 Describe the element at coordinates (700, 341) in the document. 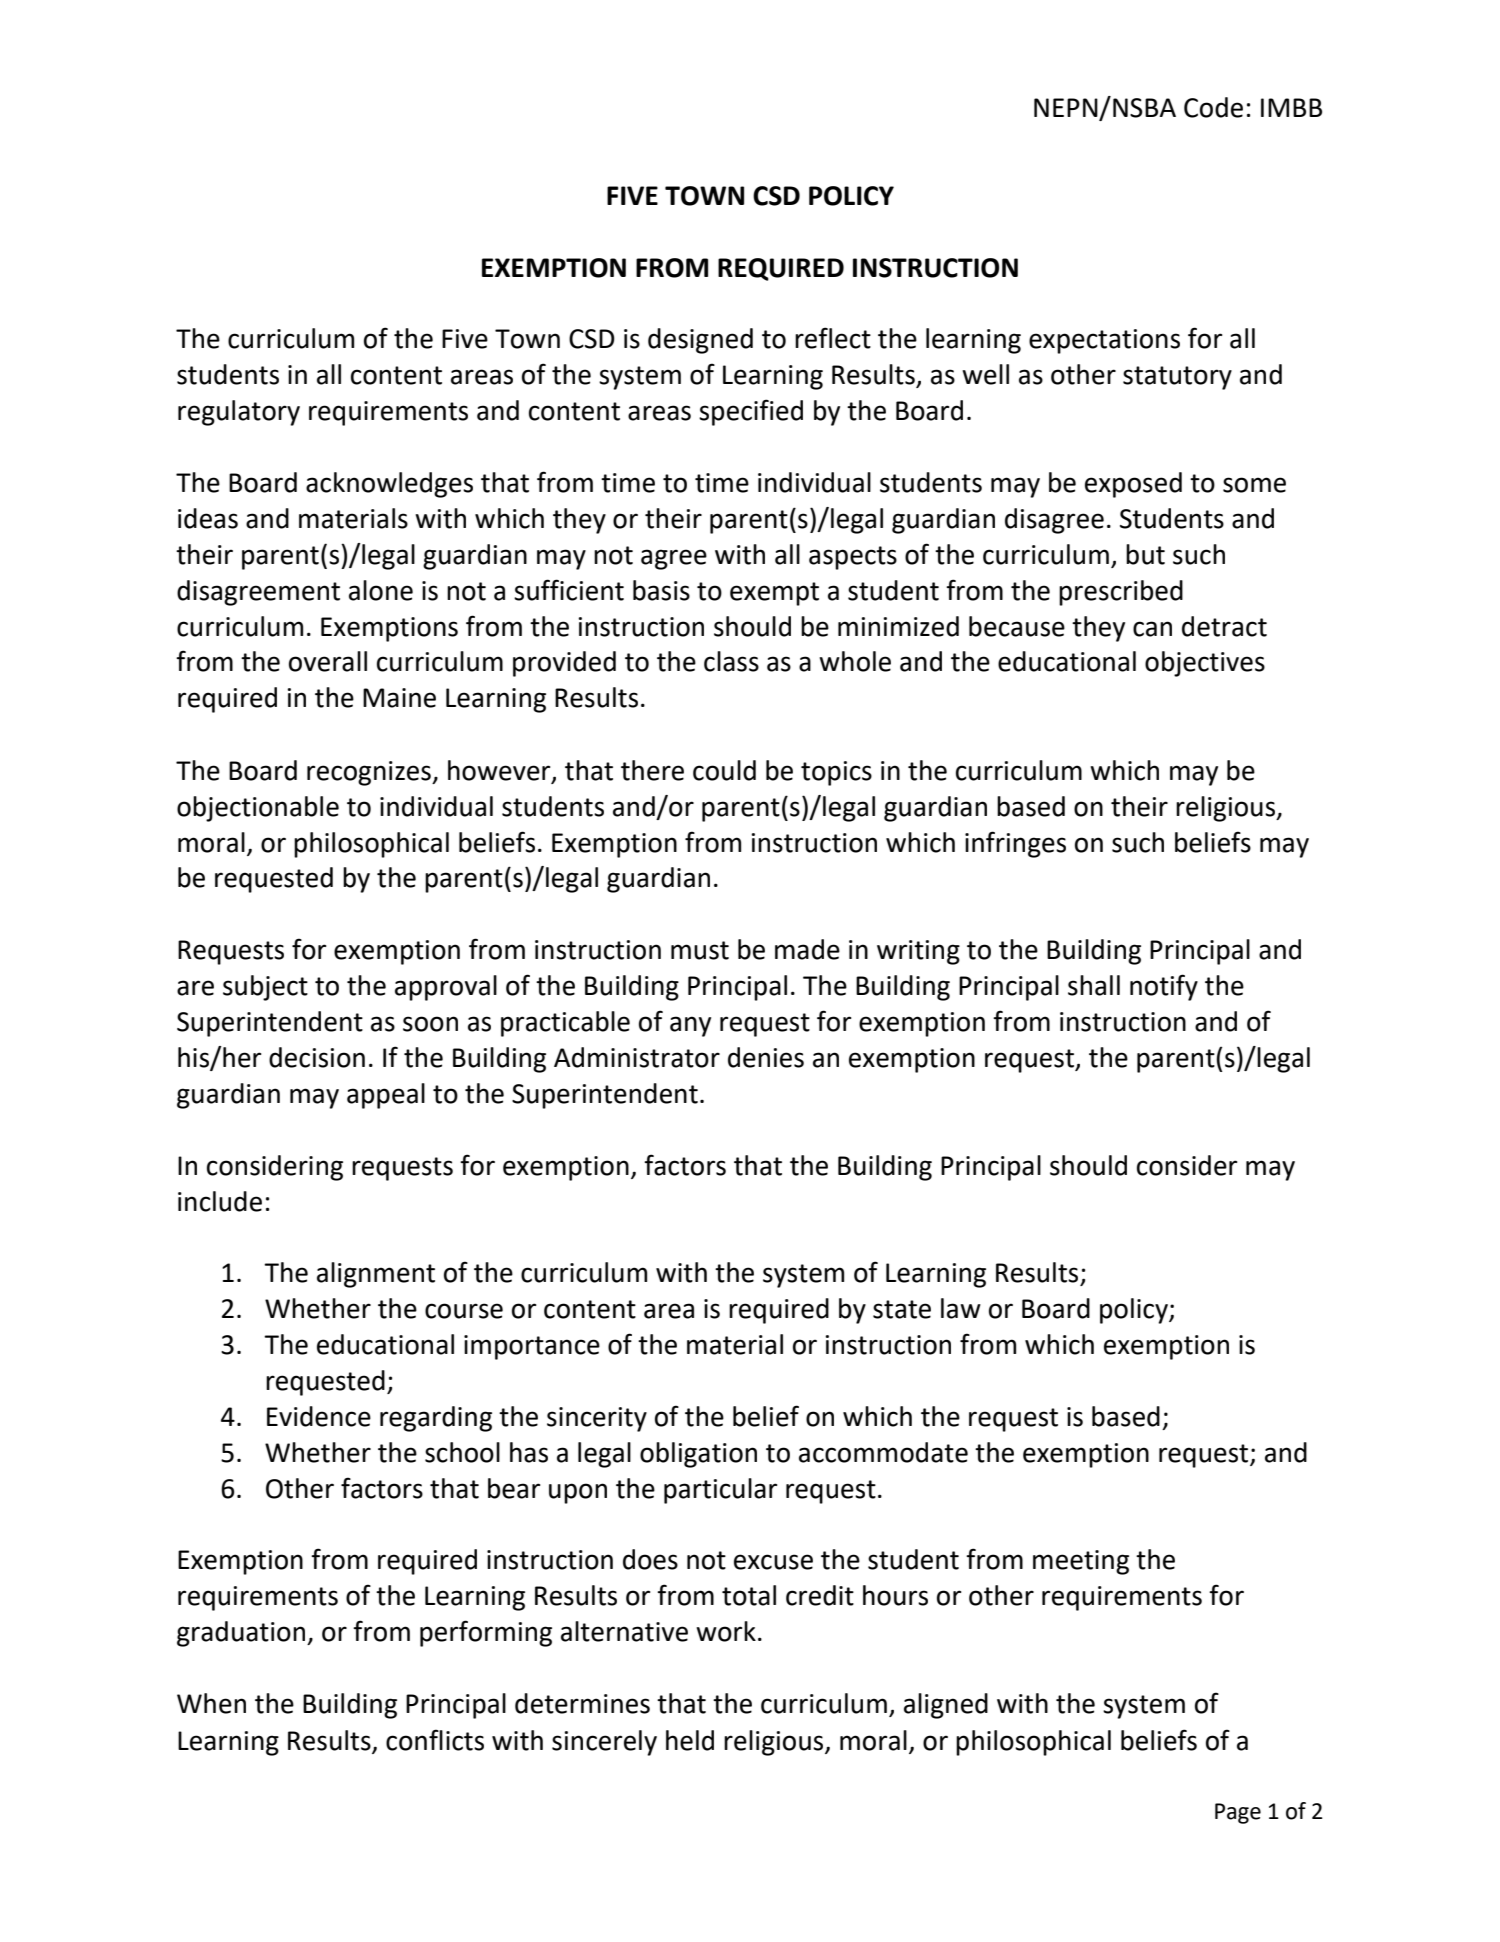

I see `designed` at that location.
